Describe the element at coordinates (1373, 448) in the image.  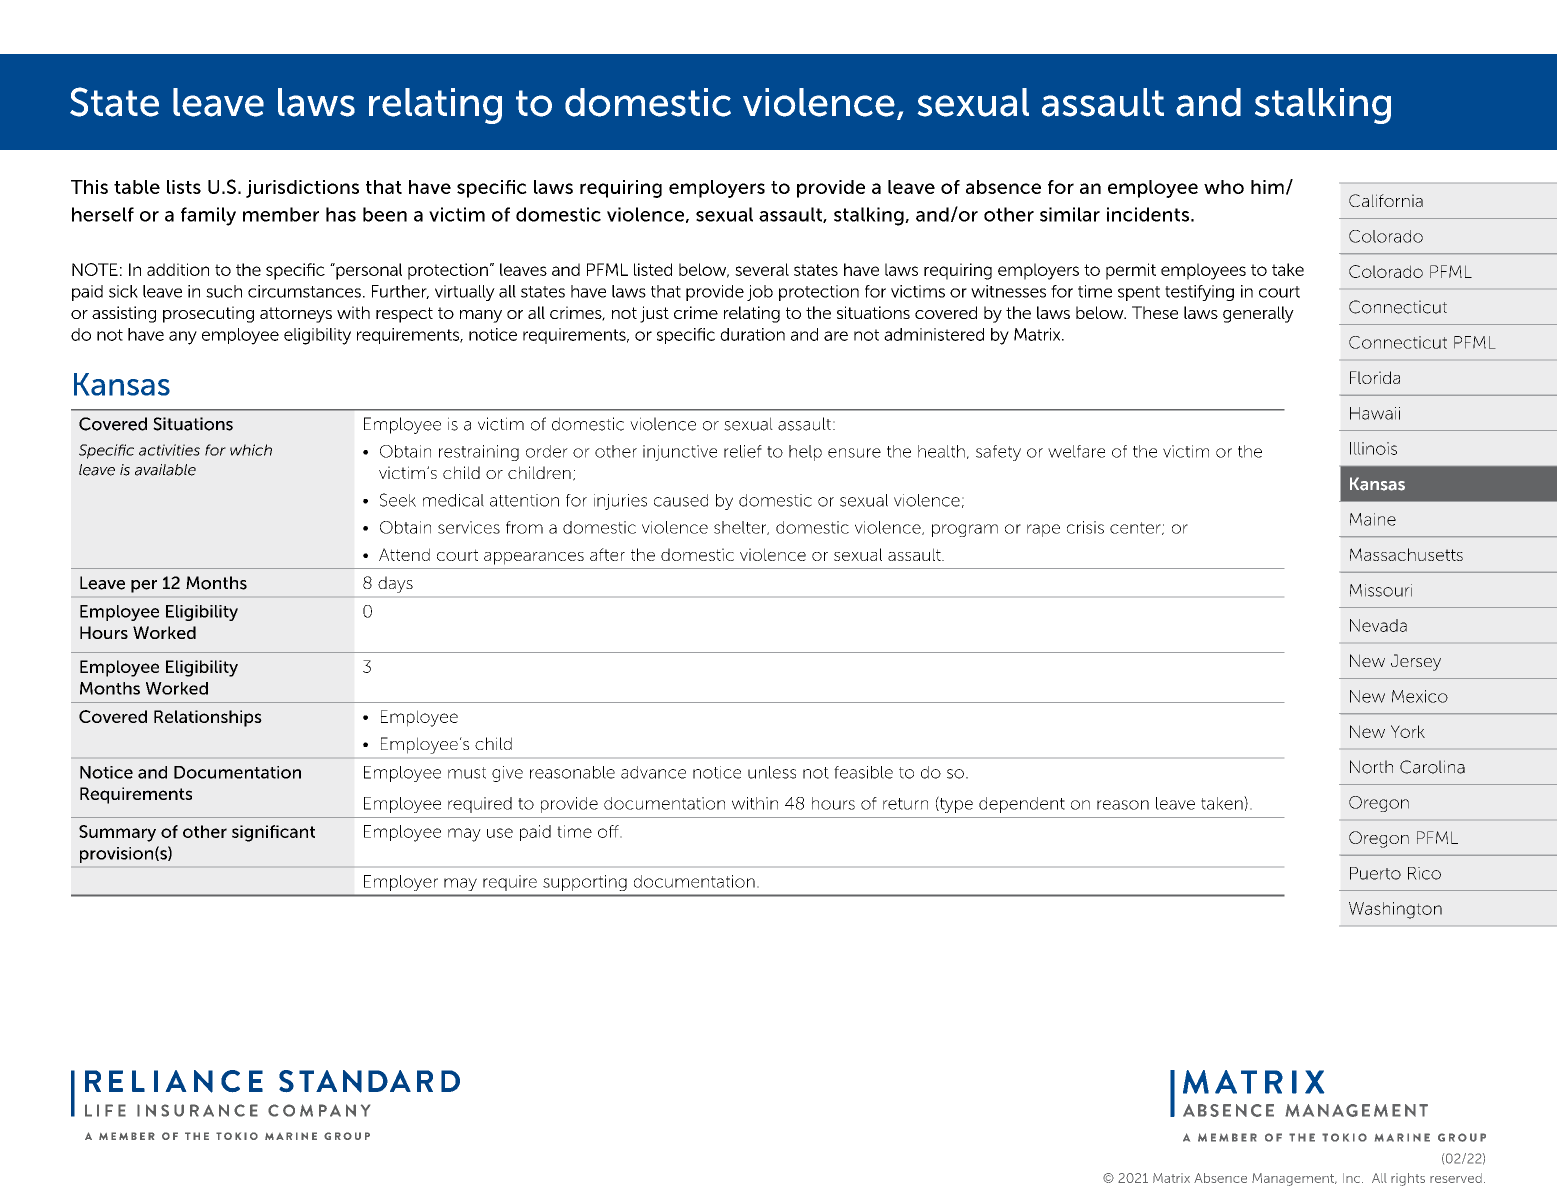
I see `Illinois` at that location.
